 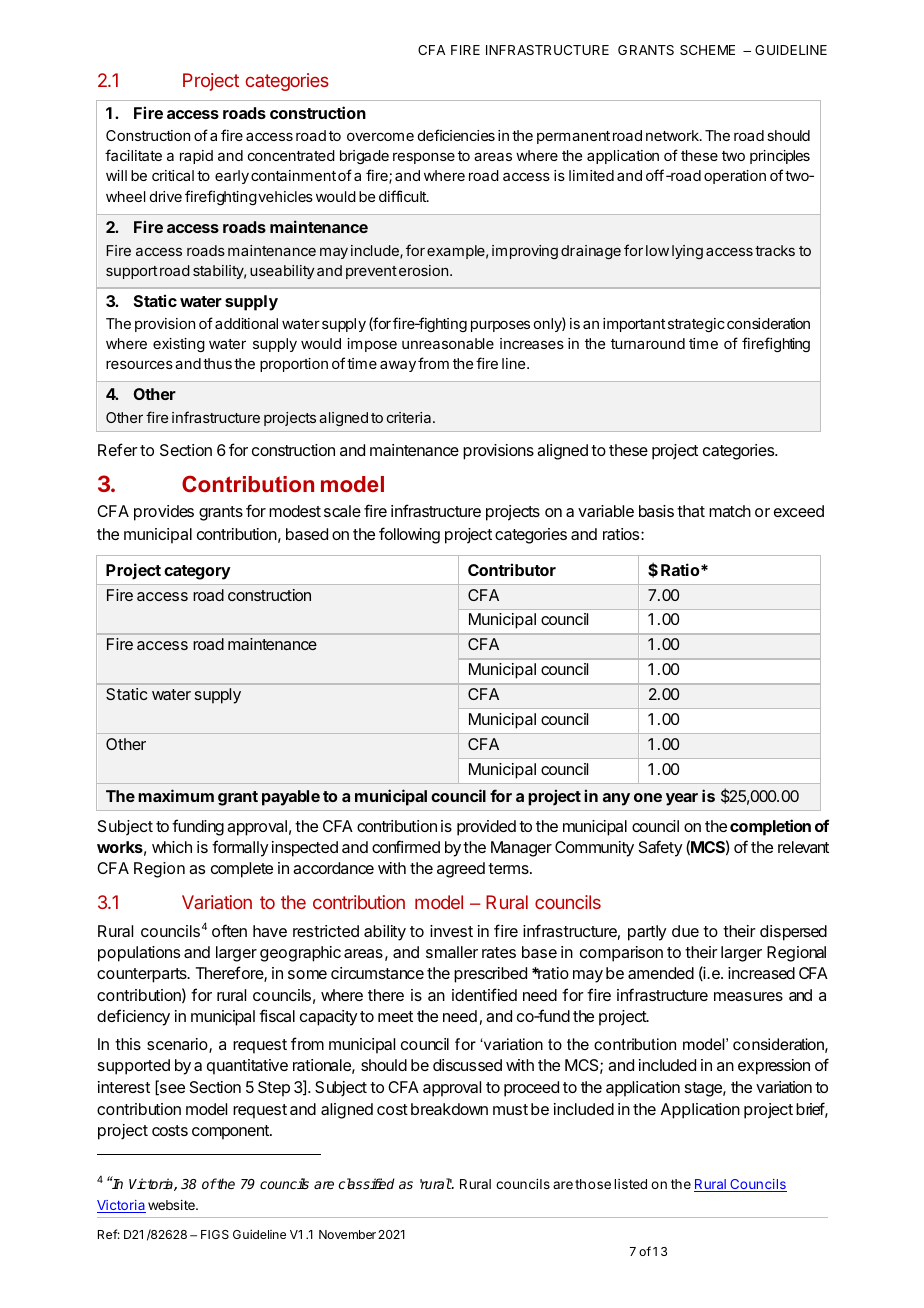 I want to click on website, so click(x=172, y=1205).
